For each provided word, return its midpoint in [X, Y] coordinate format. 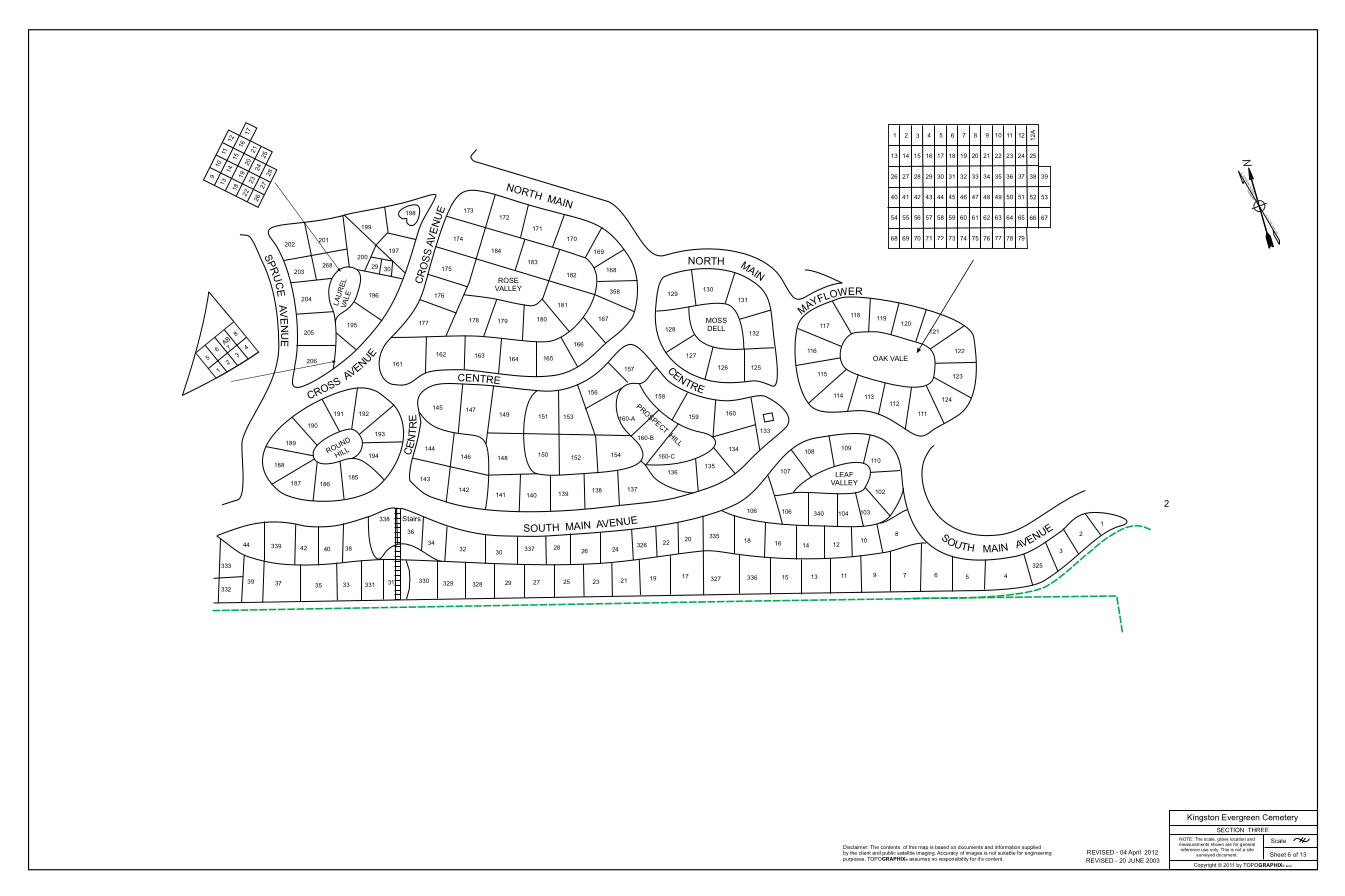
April [1134, 853]
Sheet [1278, 854]
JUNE [1136, 860]
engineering [1038, 852]
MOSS [716, 321]
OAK [880, 358]
